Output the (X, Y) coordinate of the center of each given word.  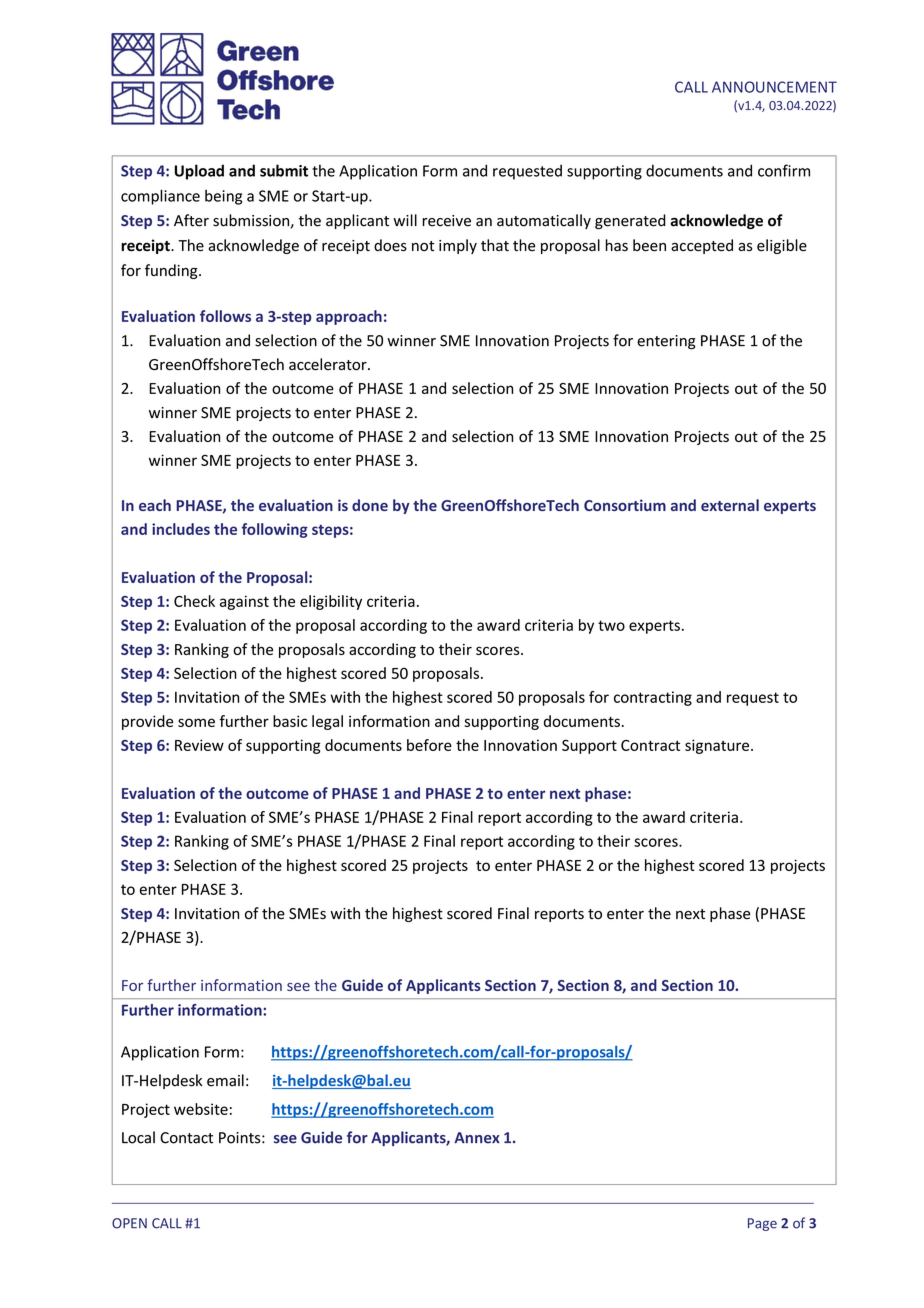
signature (718, 746)
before (429, 745)
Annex (477, 1138)
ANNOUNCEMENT (774, 87)
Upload (199, 172)
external (730, 505)
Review (199, 745)
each (155, 505)
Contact (186, 1138)
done (370, 505)
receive (446, 221)
